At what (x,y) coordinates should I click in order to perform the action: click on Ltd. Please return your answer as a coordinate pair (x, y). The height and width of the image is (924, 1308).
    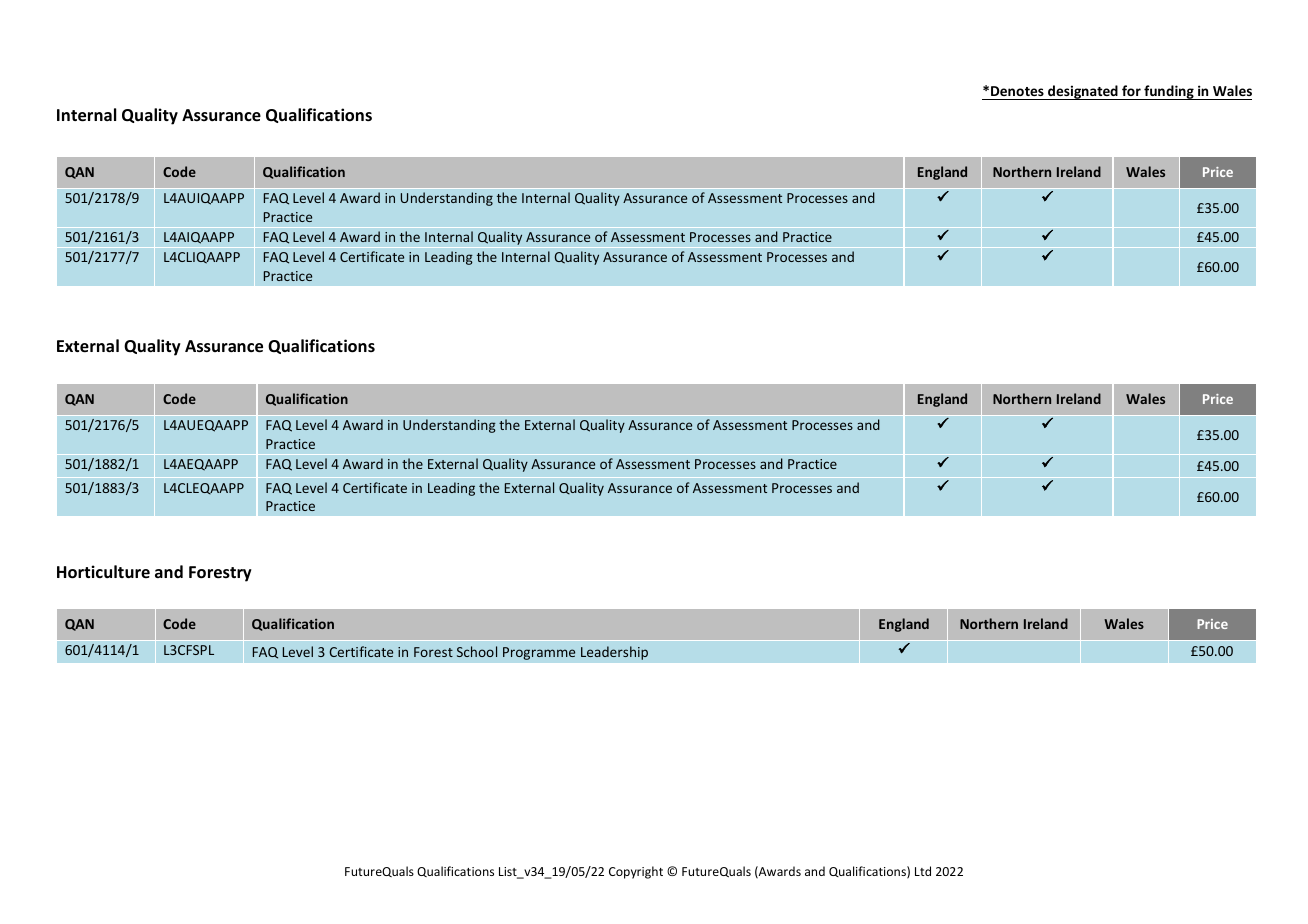
    Looking at the image, I should click on (923, 871).
